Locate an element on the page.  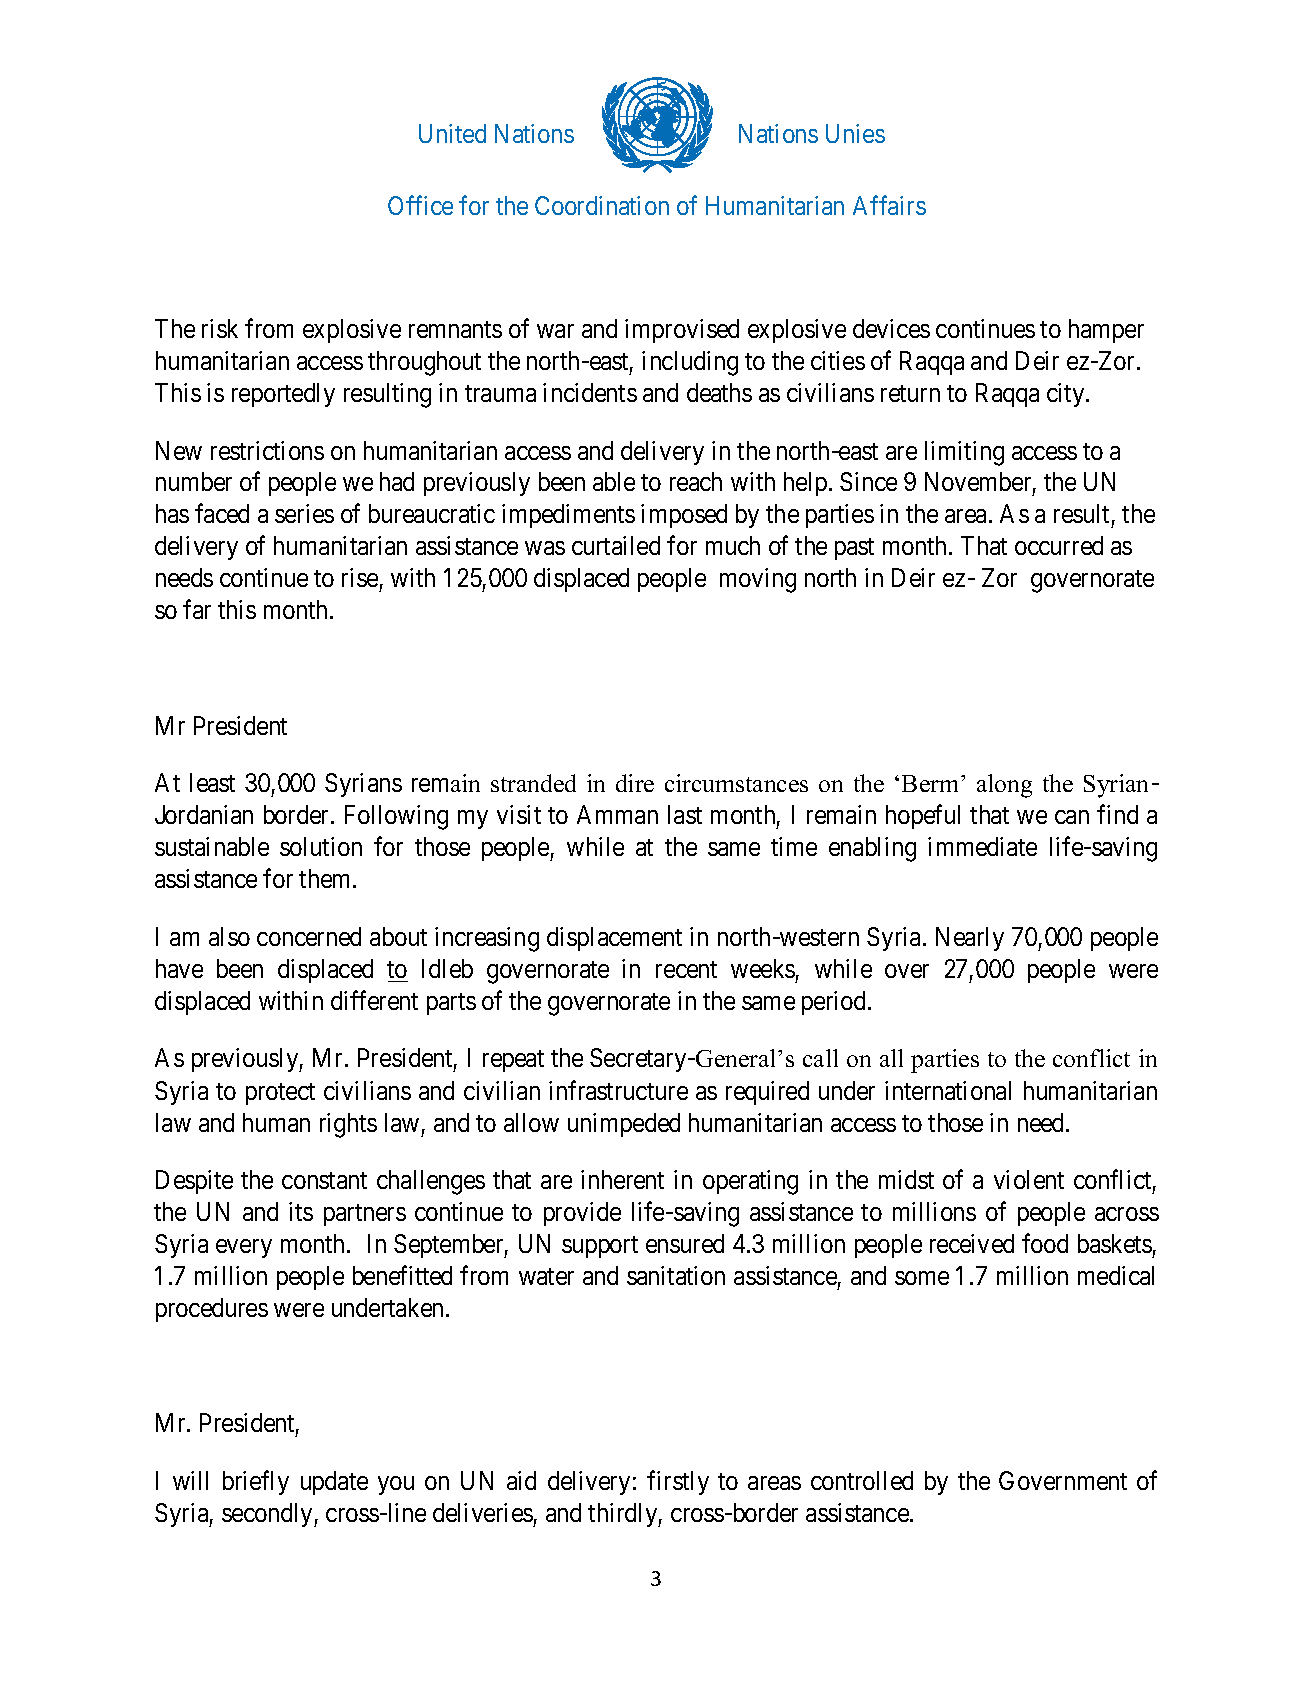
curtailed is located at coordinates (616, 545).
